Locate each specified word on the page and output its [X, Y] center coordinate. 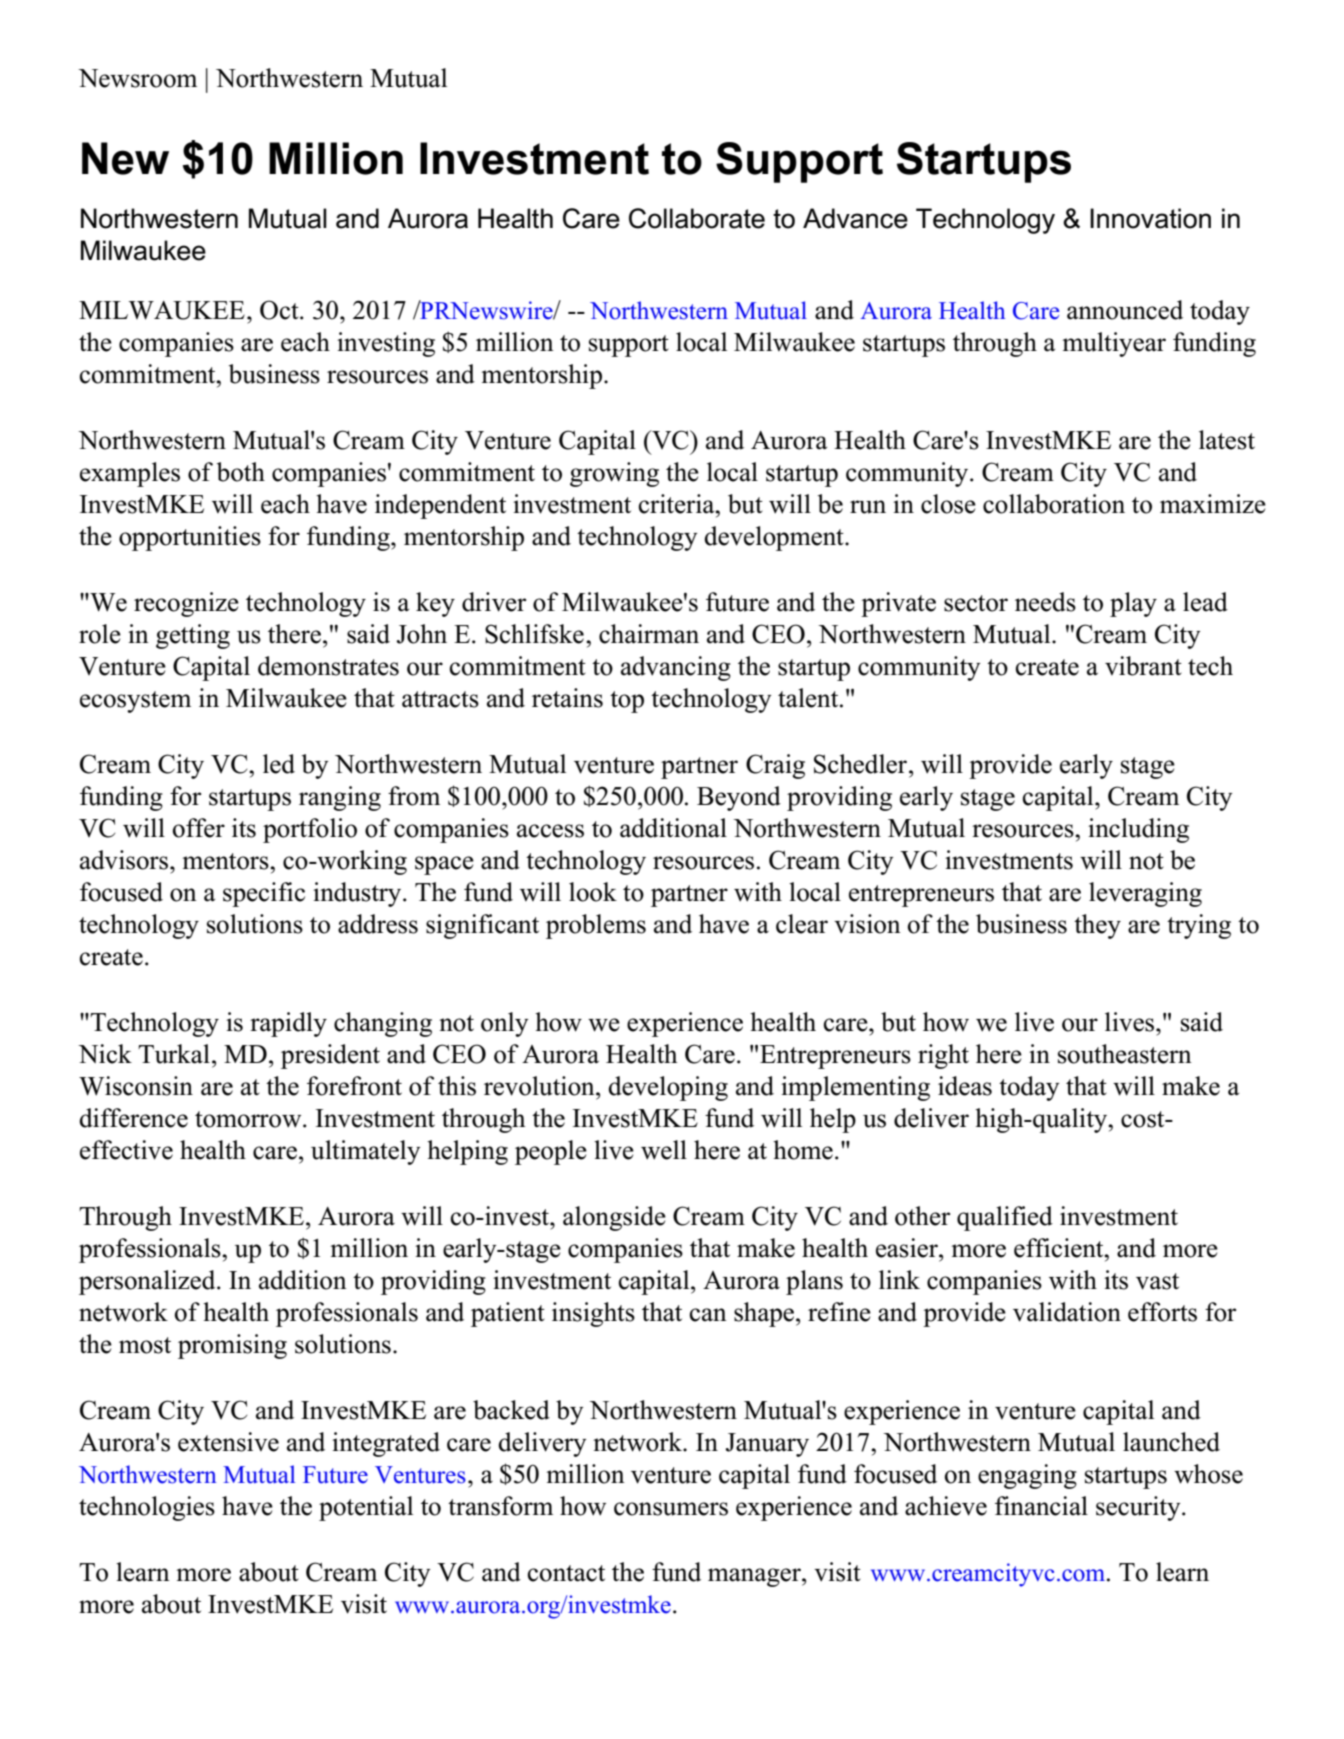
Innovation [1150, 218]
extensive [228, 1442]
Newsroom [137, 78]
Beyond [739, 798]
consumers [671, 1509]
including [1138, 830]
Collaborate [697, 218]
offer [199, 828]
